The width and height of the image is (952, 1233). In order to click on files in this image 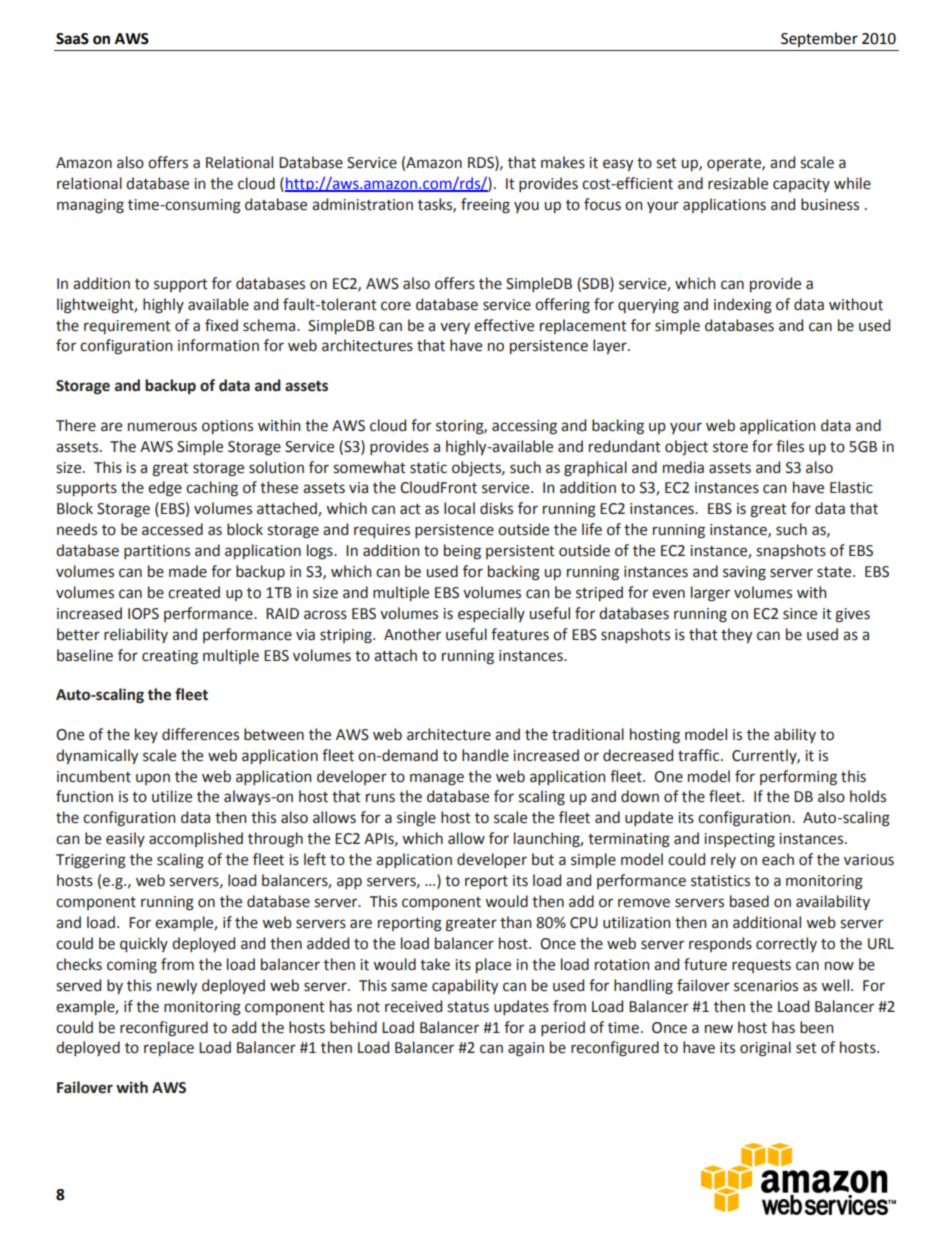, I will do `click(790, 446)`.
